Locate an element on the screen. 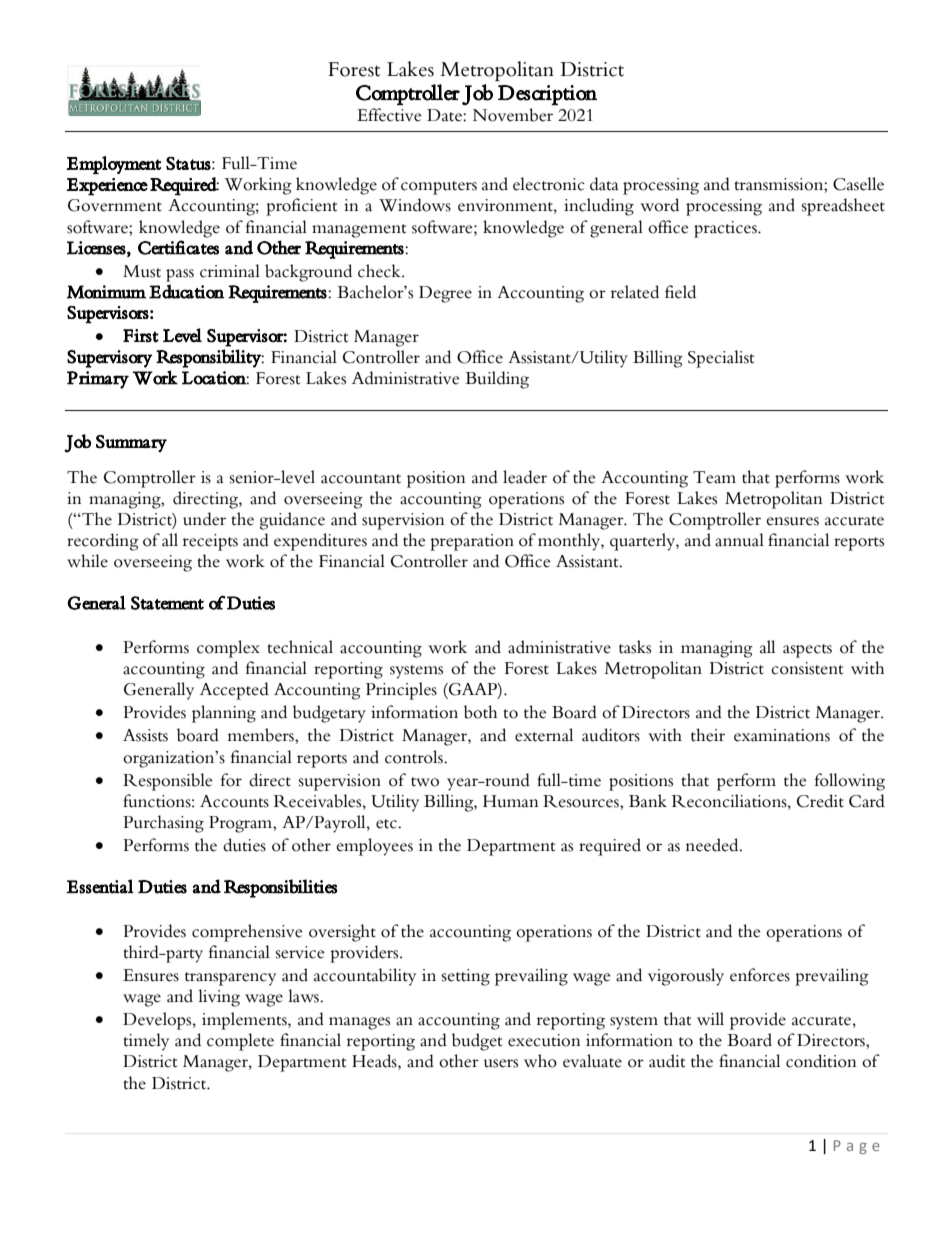 The width and height of the screenshot is (952, 1233). Status is located at coordinates (188, 163).
